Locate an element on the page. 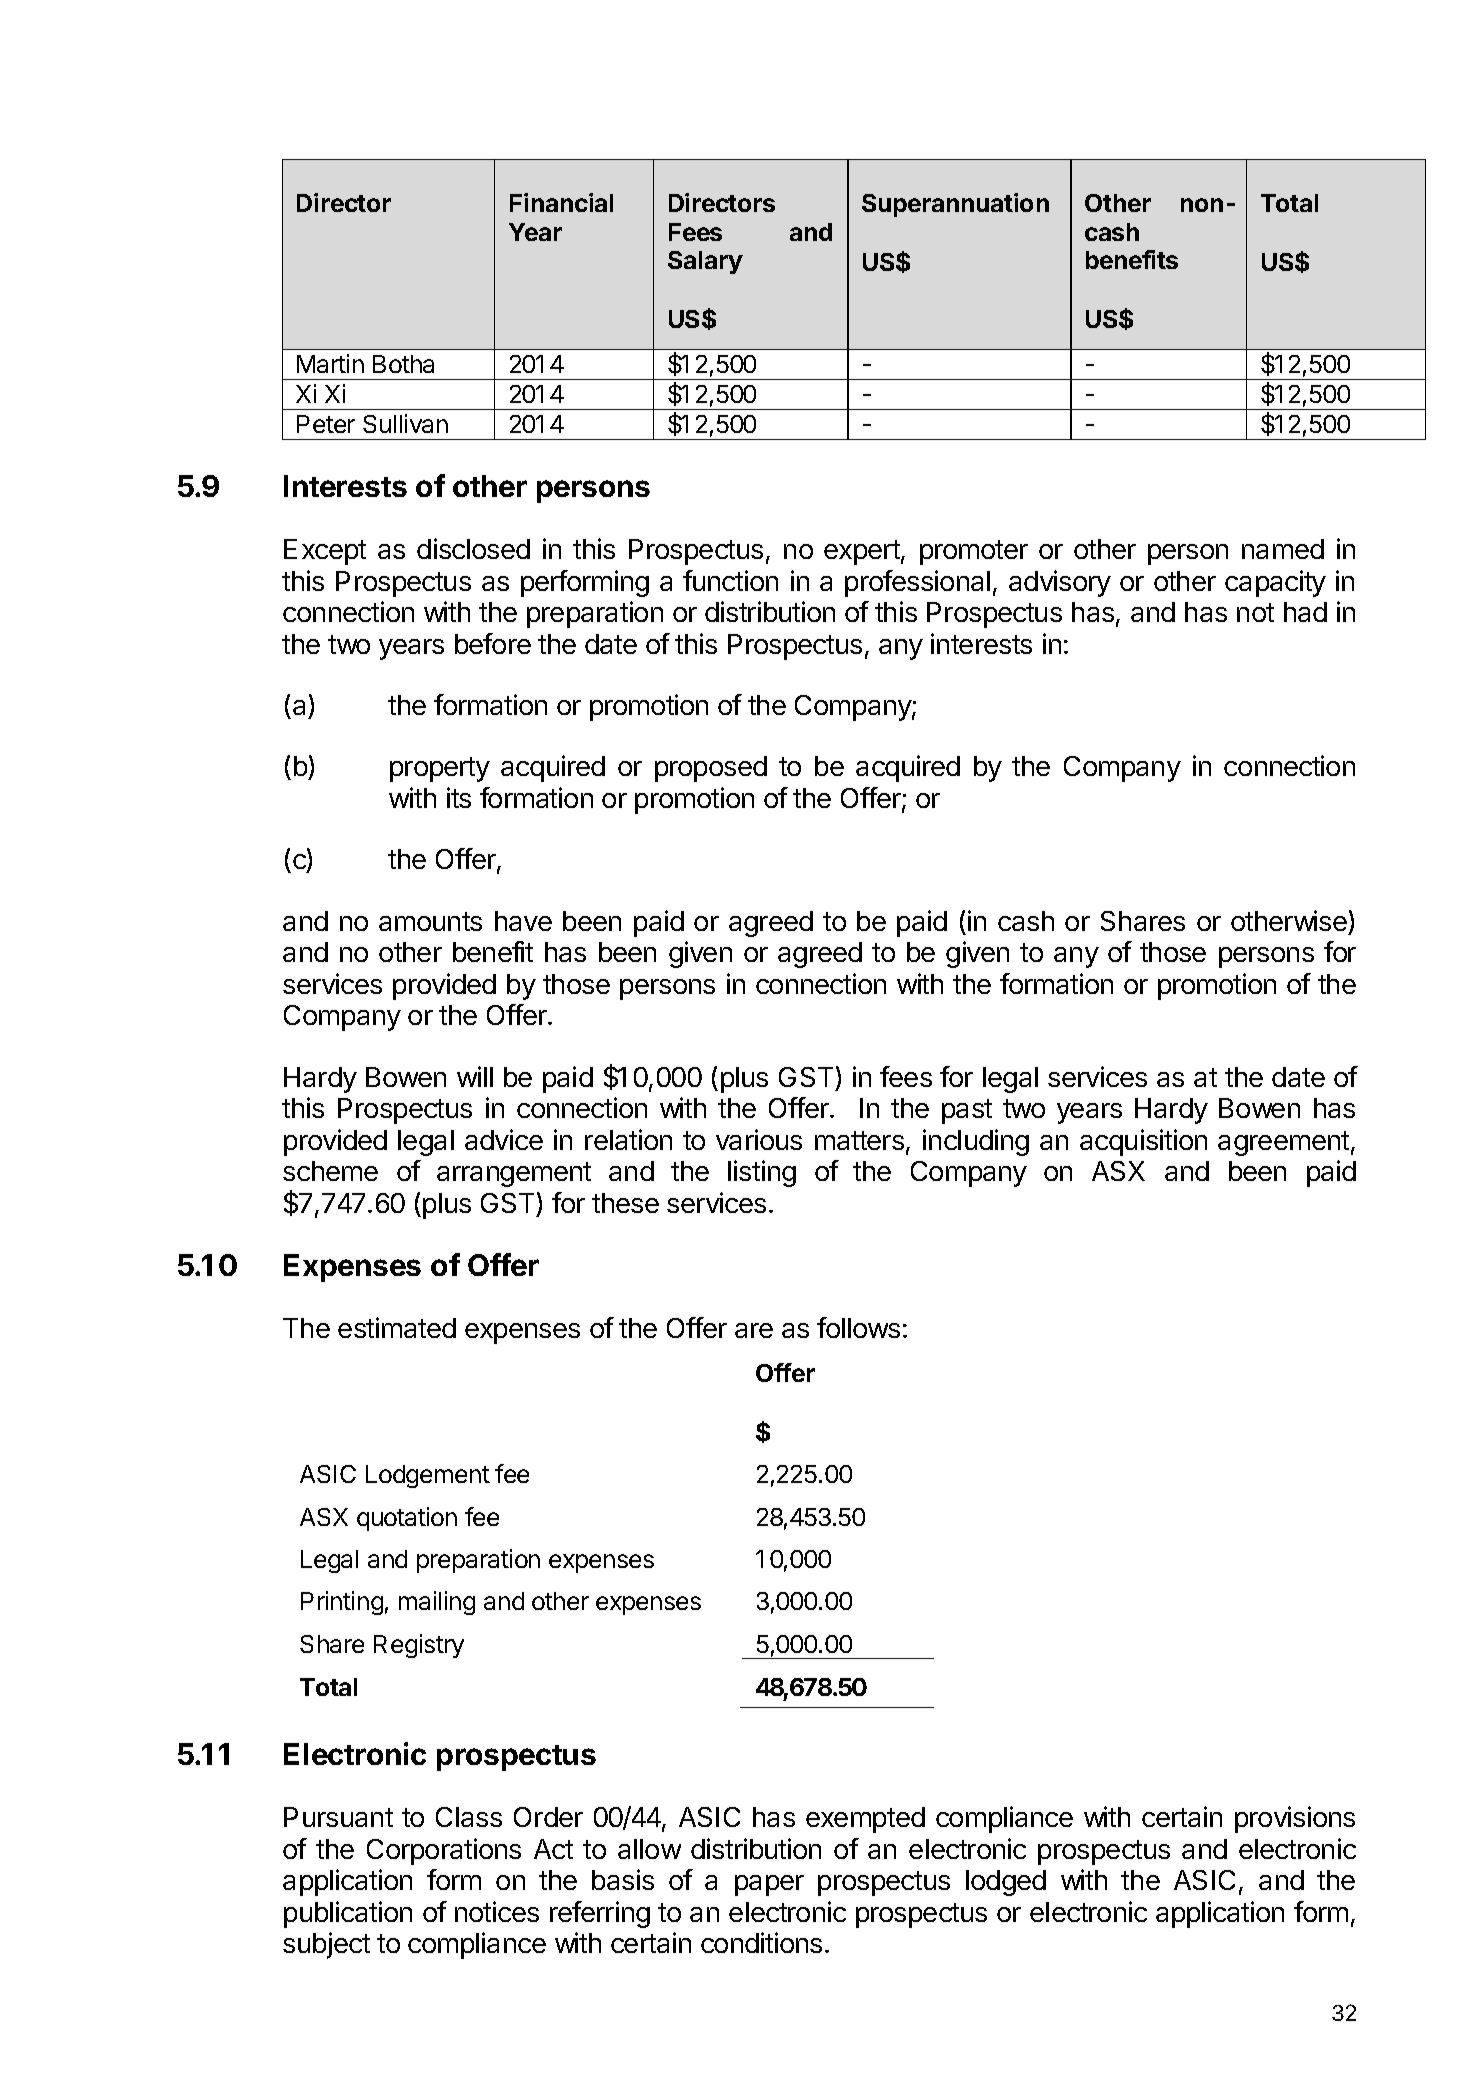 The image size is (1483, 2097). follows is located at coordinates (858, 1327).
